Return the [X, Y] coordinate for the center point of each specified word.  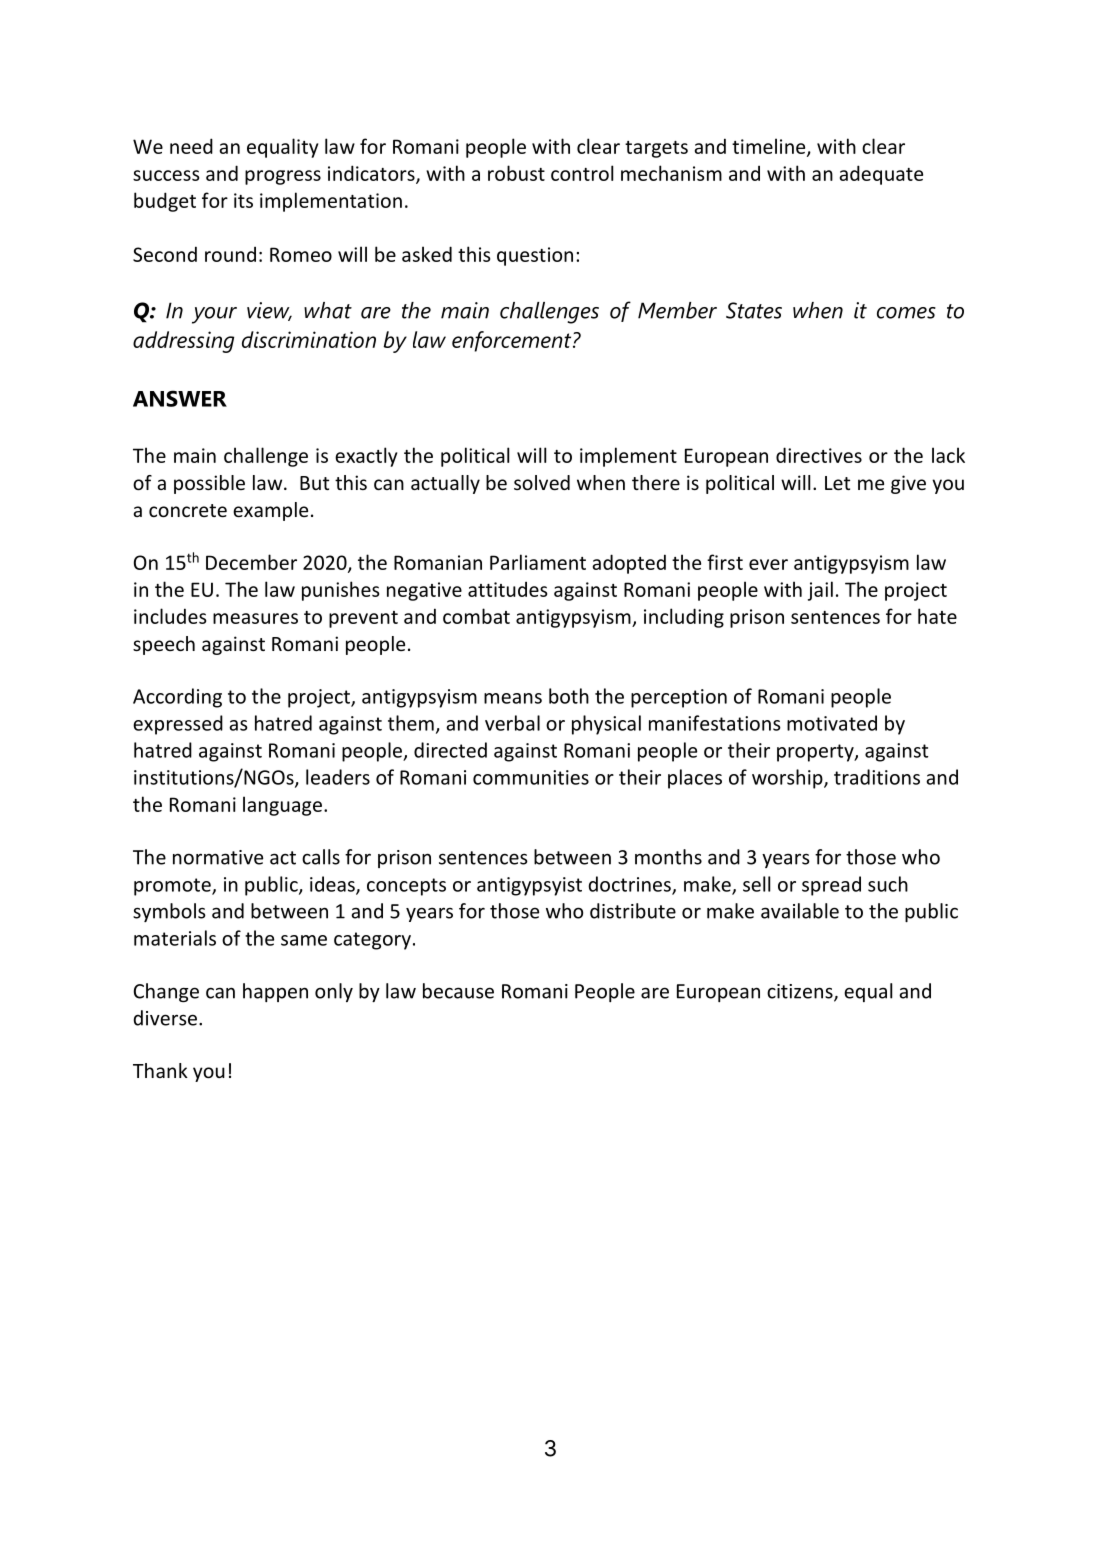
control [582, 173]
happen [275, 992]
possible [209, 484]
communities [531, 777]
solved [542, 482]
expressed [178, 725]
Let [837, 483]
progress [283, 177]
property [816, 753]
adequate [881, 175]
